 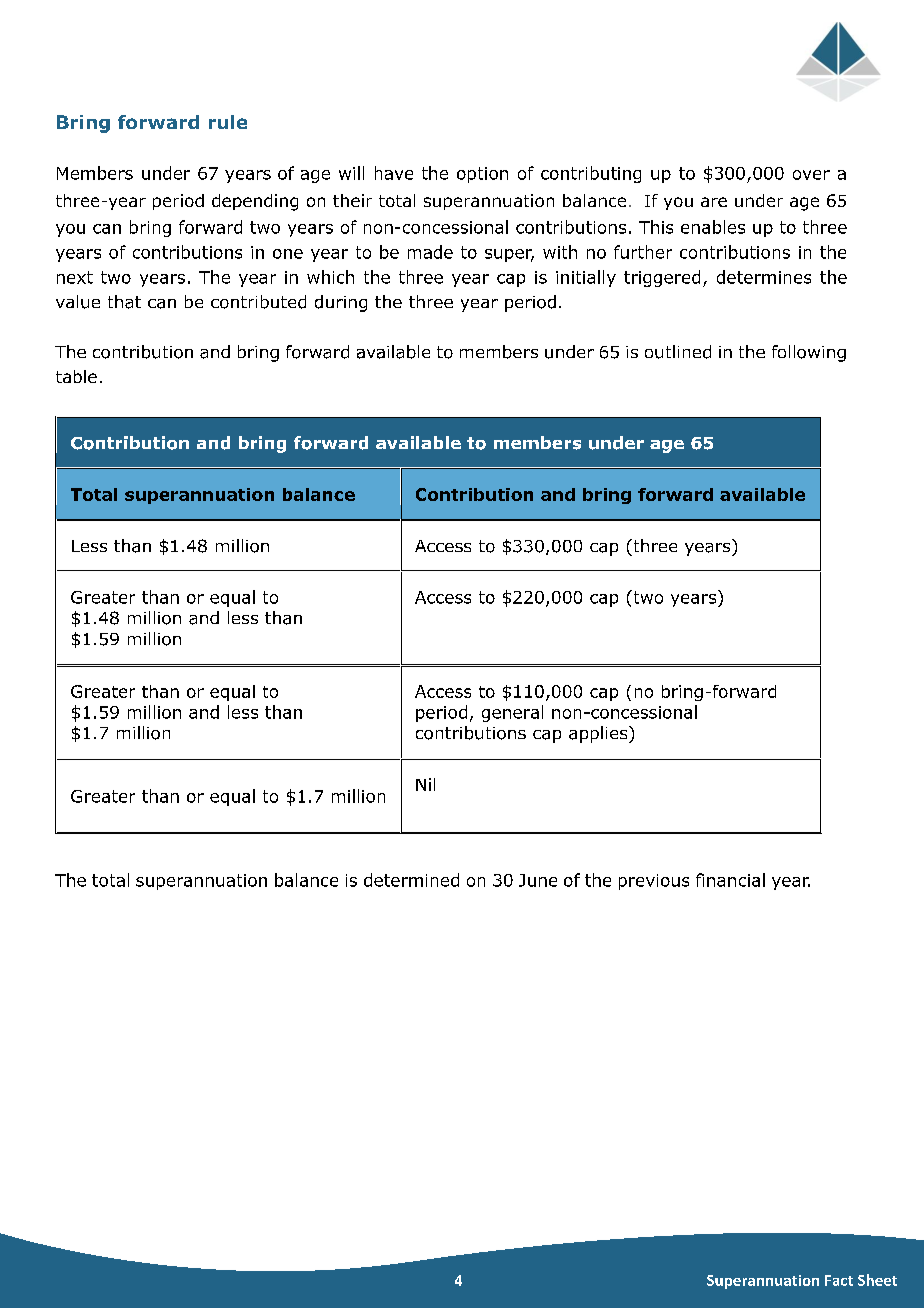 What do you see at coordinates (538, 880) in the screenshot?
I see `June` at bounding box center [538, 880].
